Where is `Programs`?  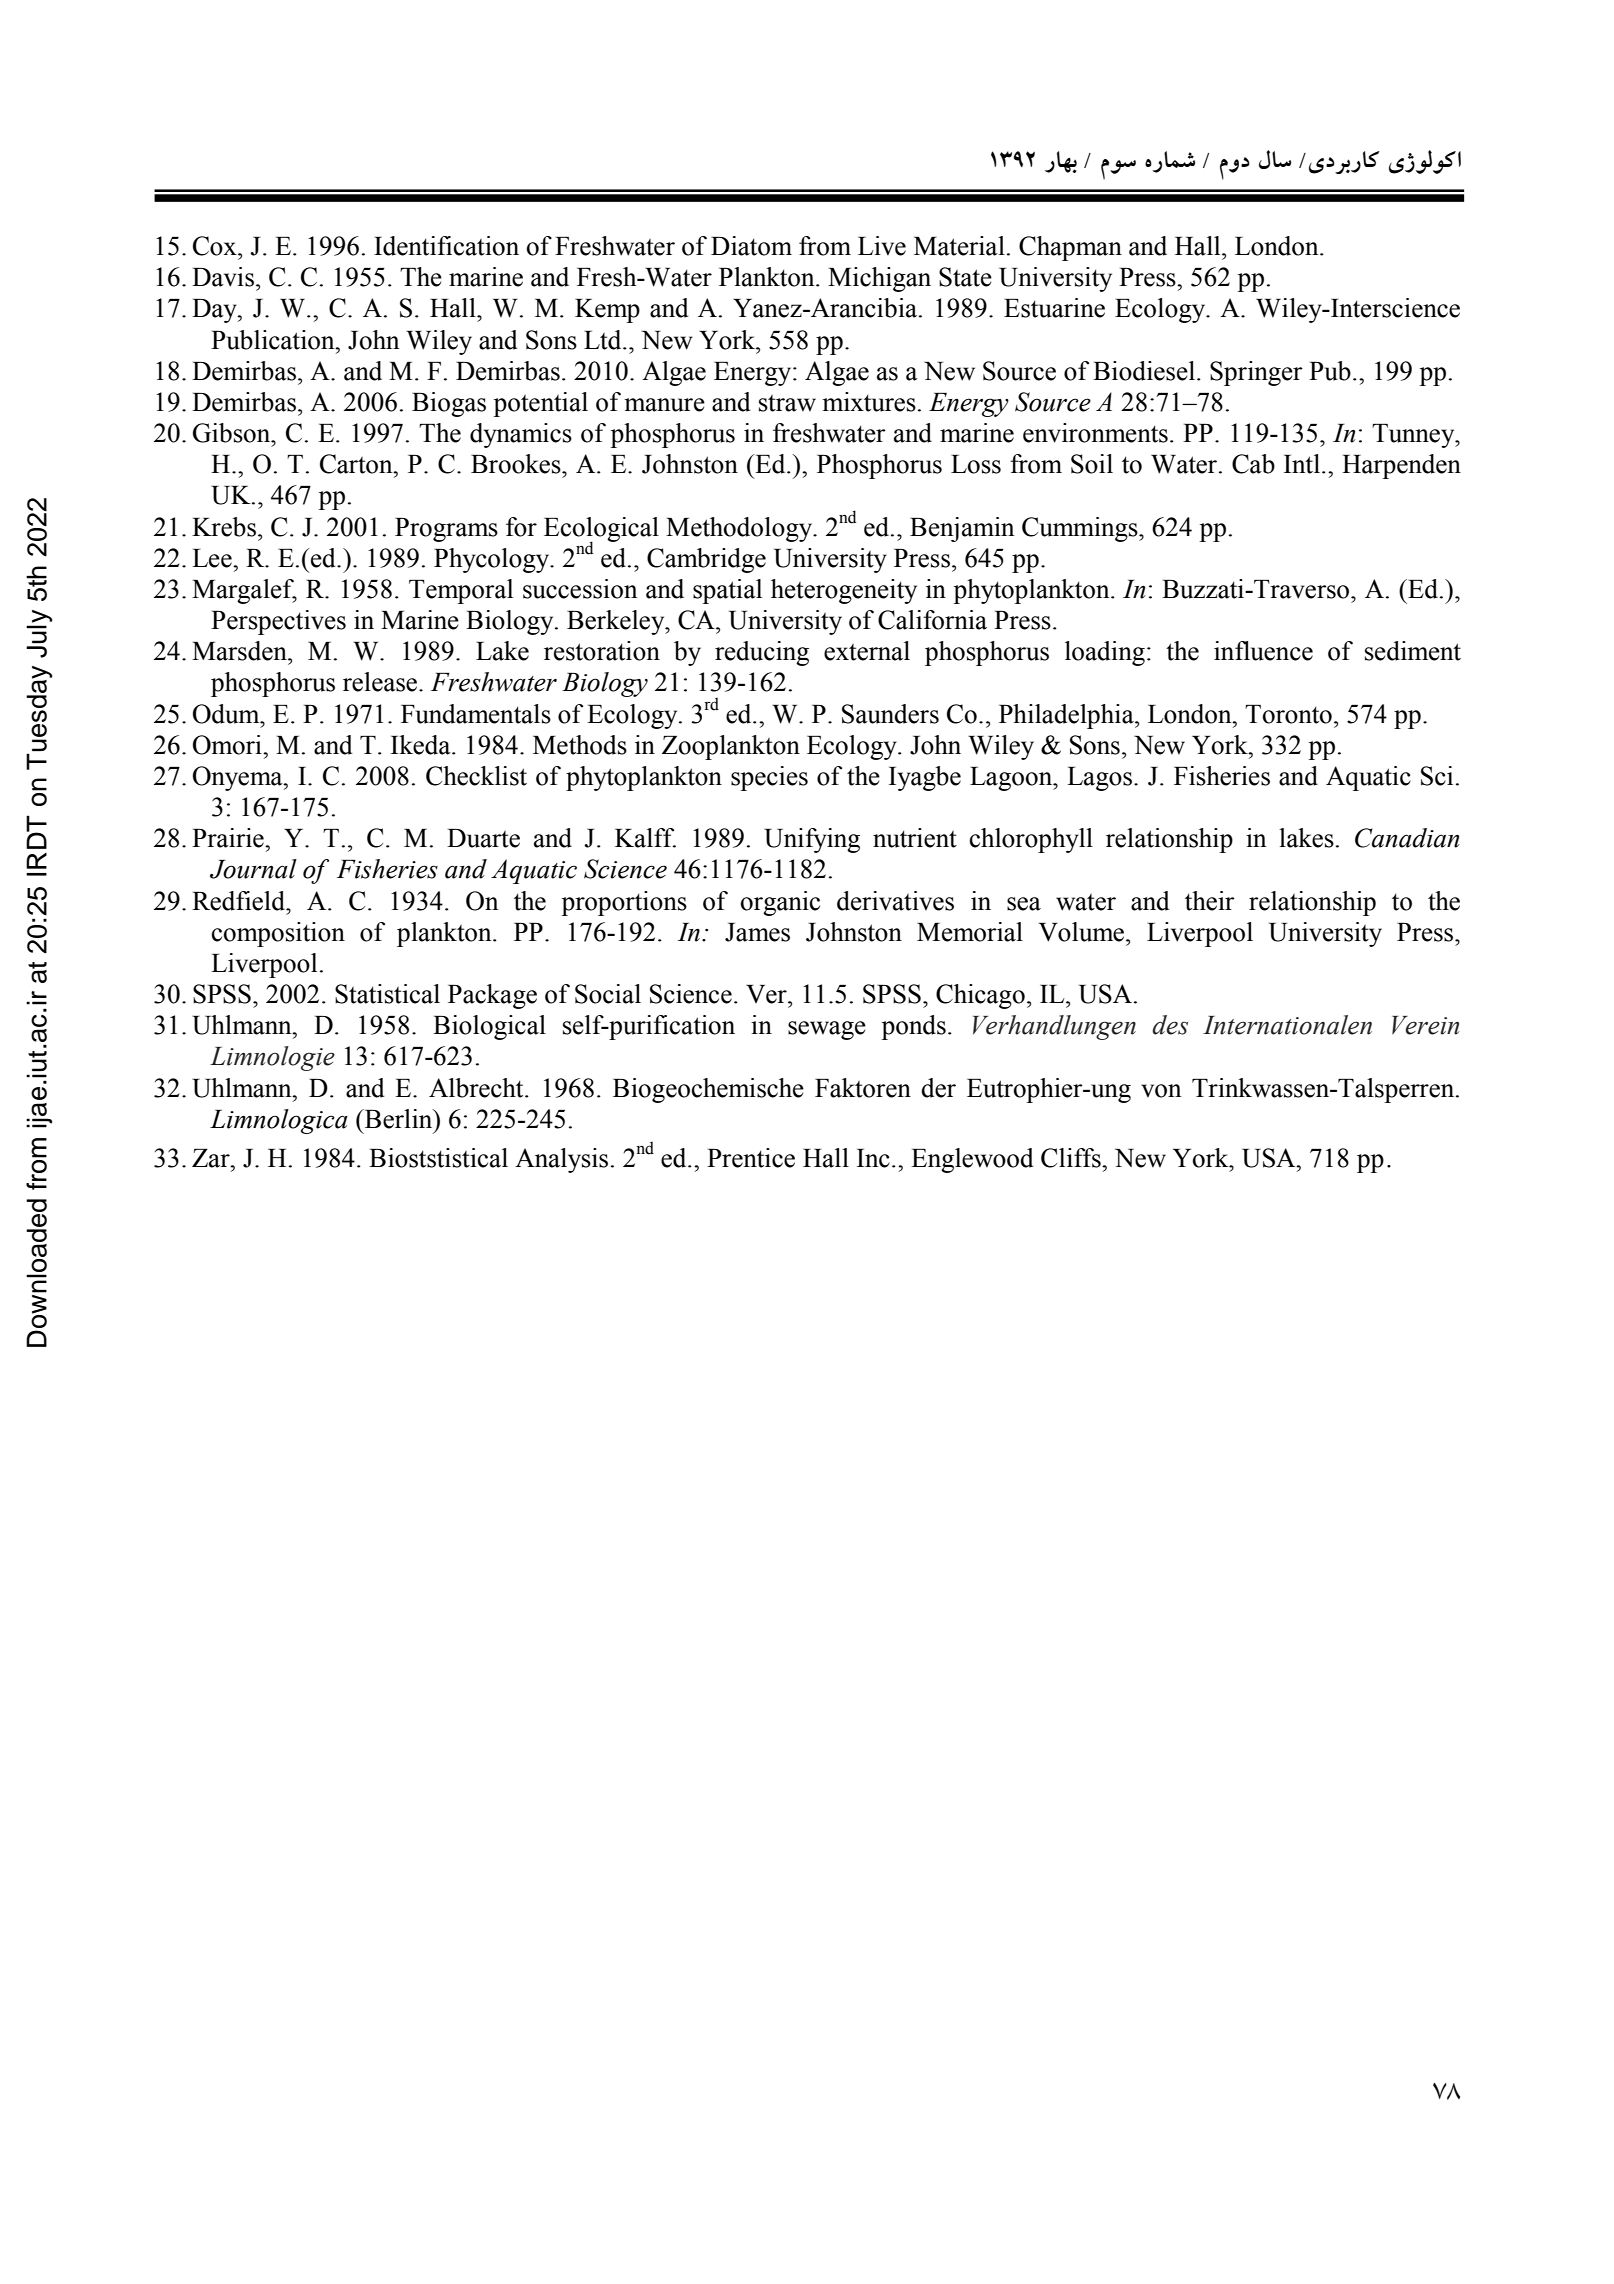
Programs is located at coordinates (446, 530).
